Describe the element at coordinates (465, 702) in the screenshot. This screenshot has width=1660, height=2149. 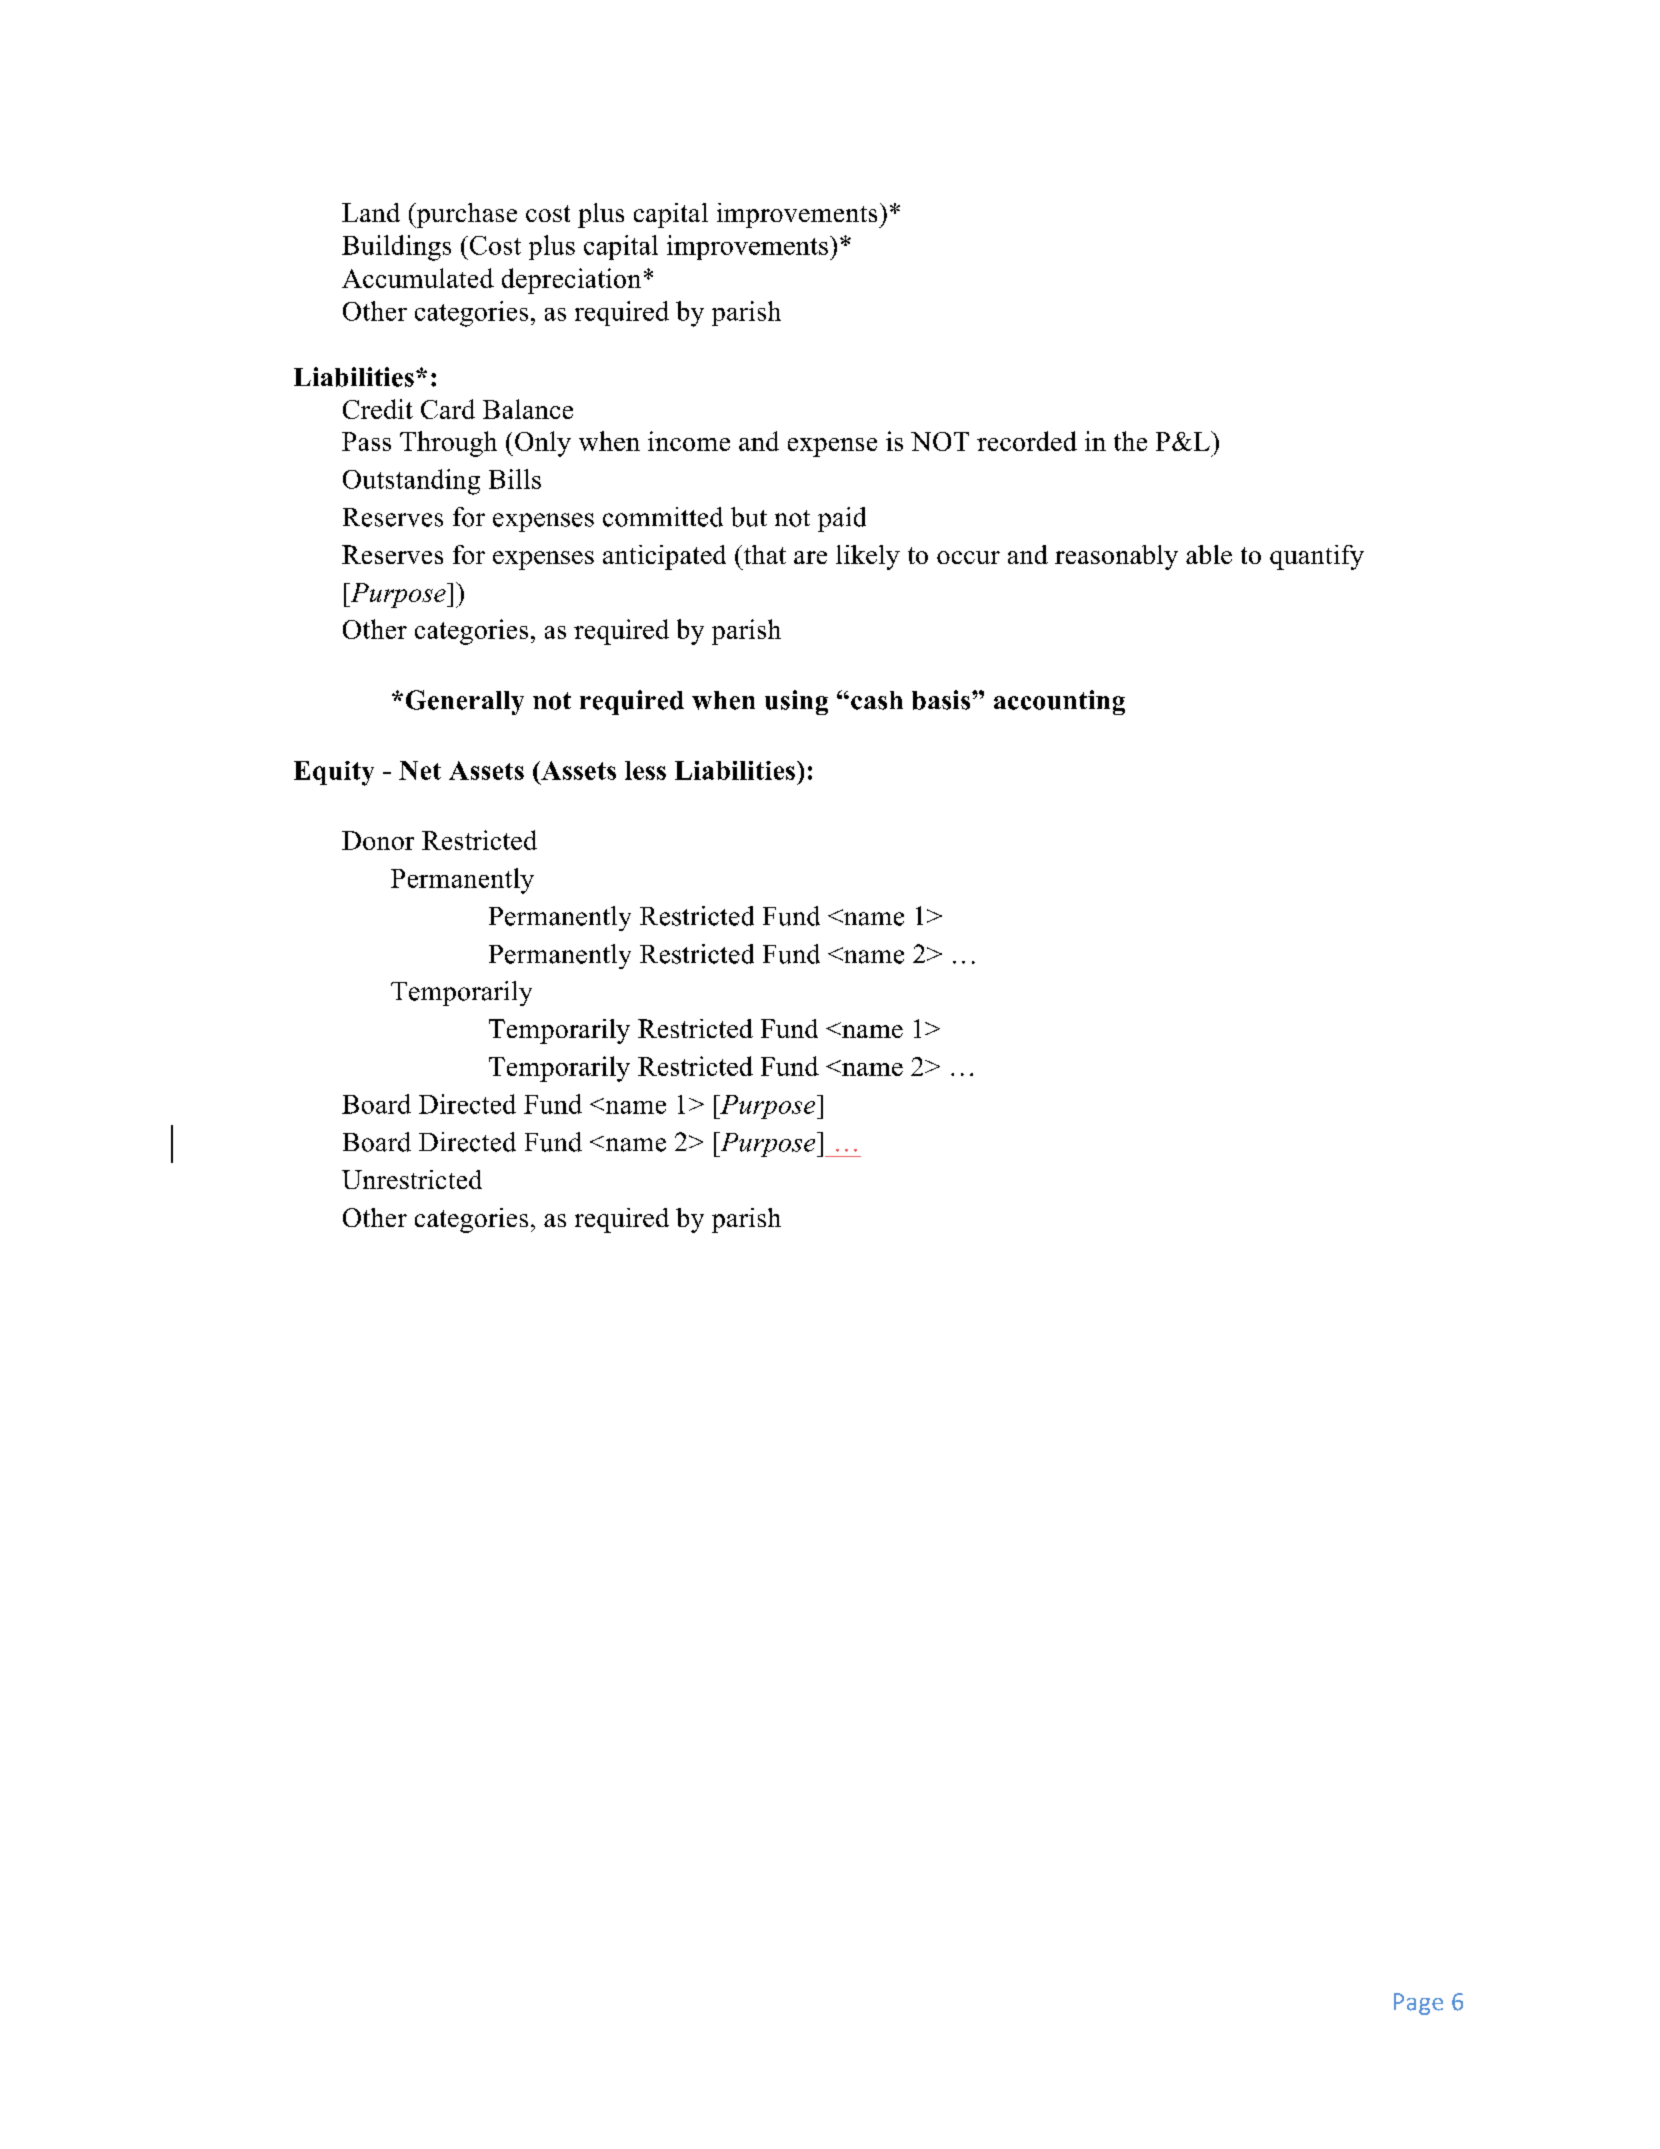
I see `Generally` at that location.
